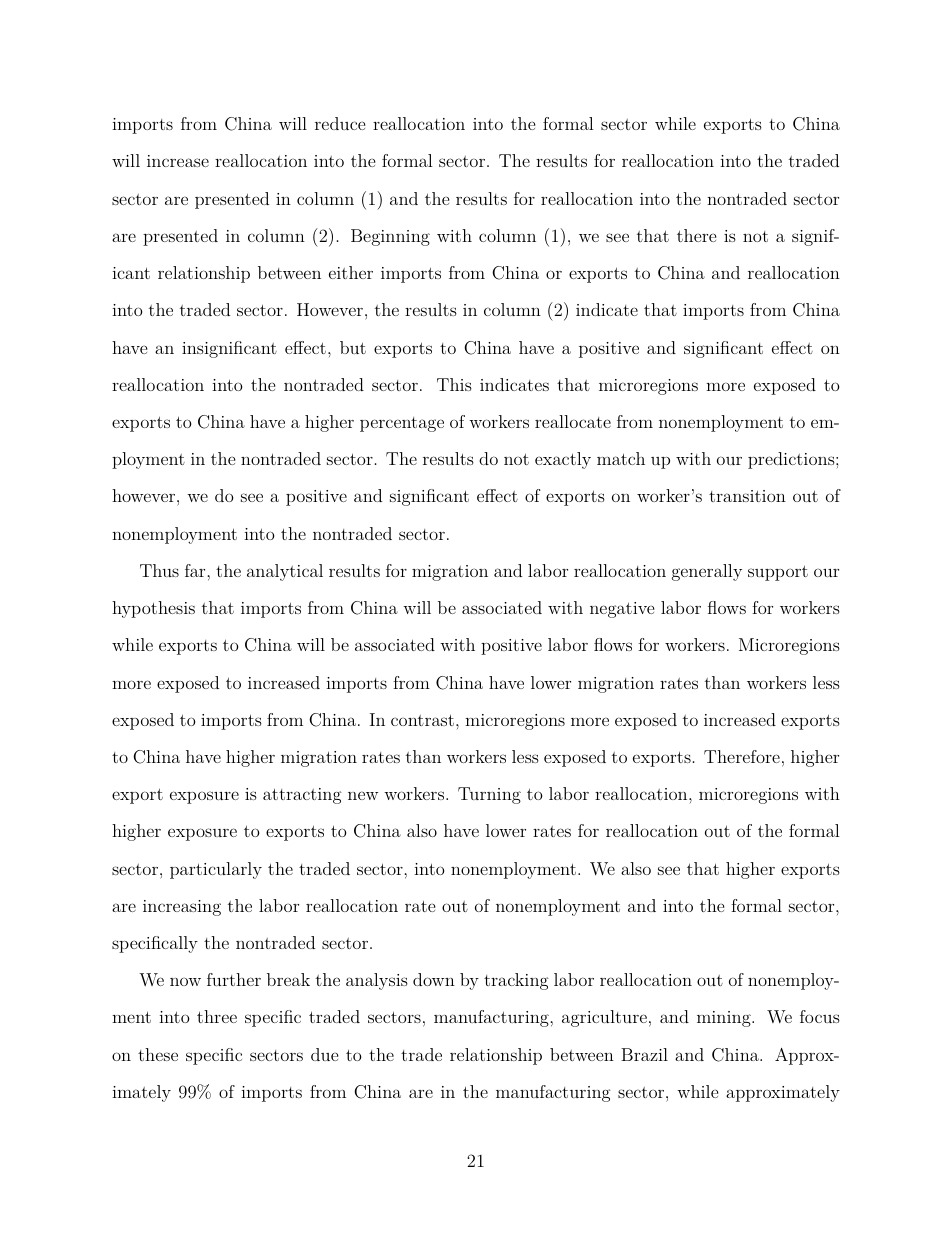  I want to click on contrast, so click(422, 720).
